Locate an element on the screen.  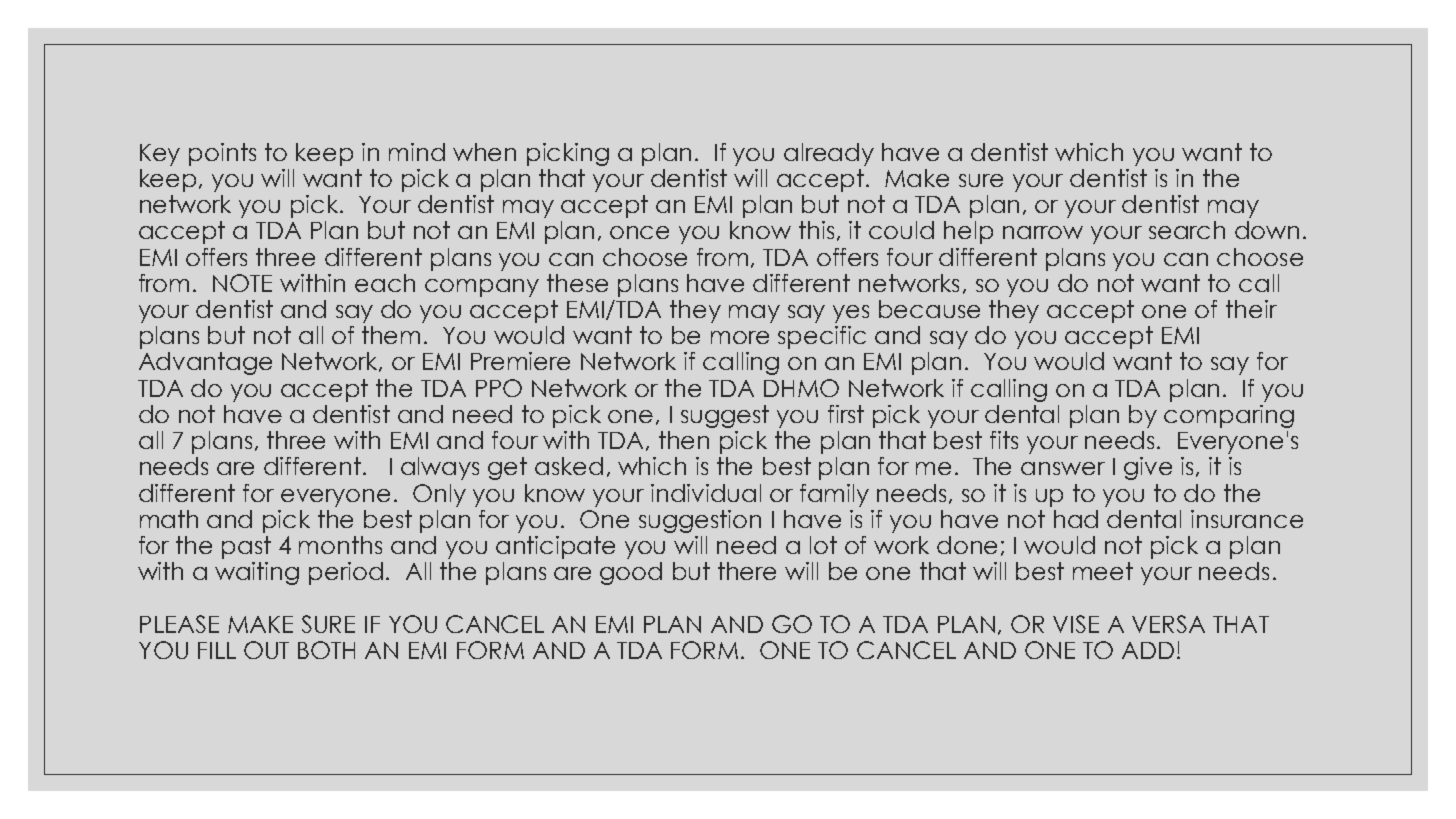
points is located at coordinates (222, 154).
